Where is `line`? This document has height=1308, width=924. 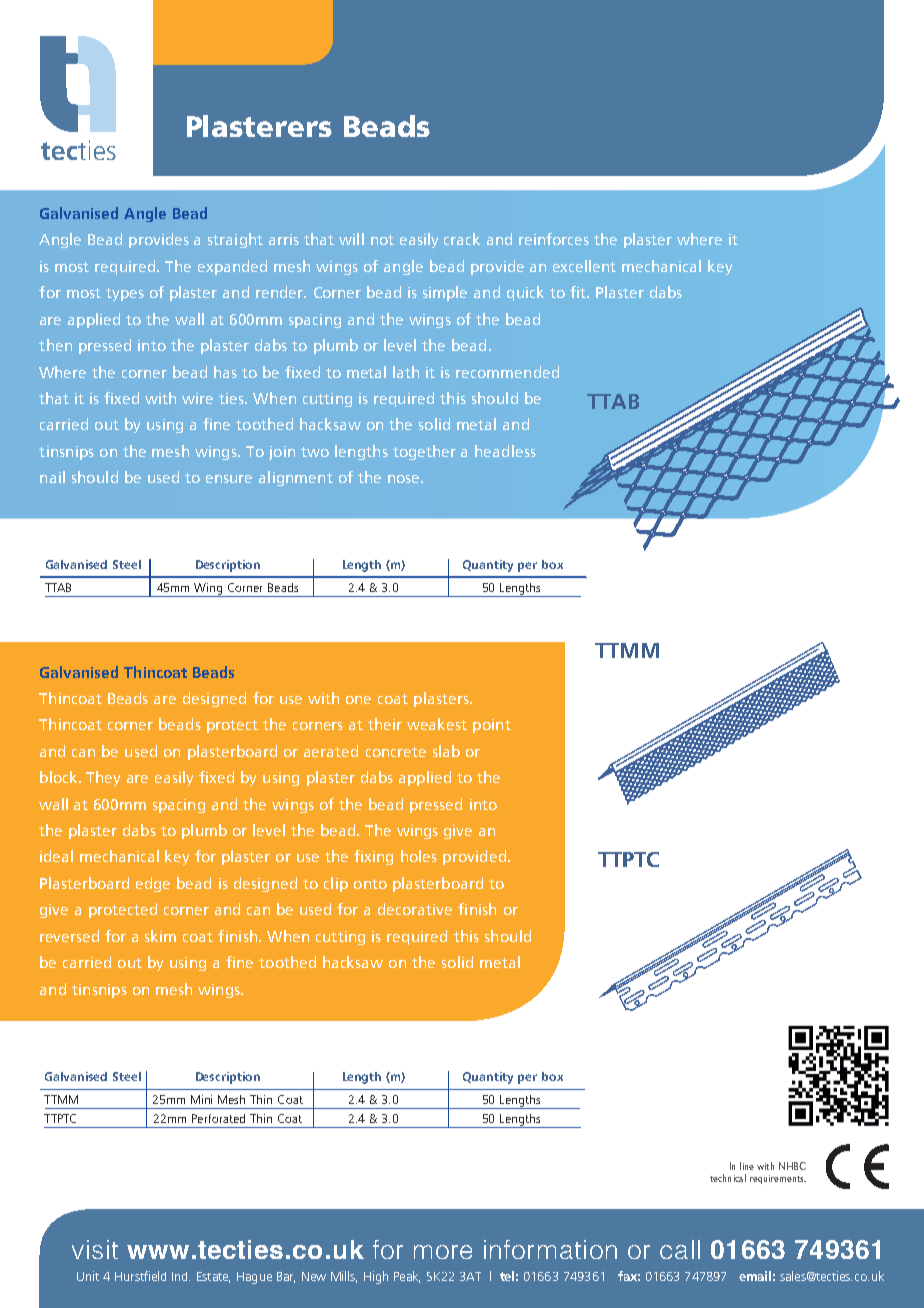 line is located at coordinates (747, 1166).
